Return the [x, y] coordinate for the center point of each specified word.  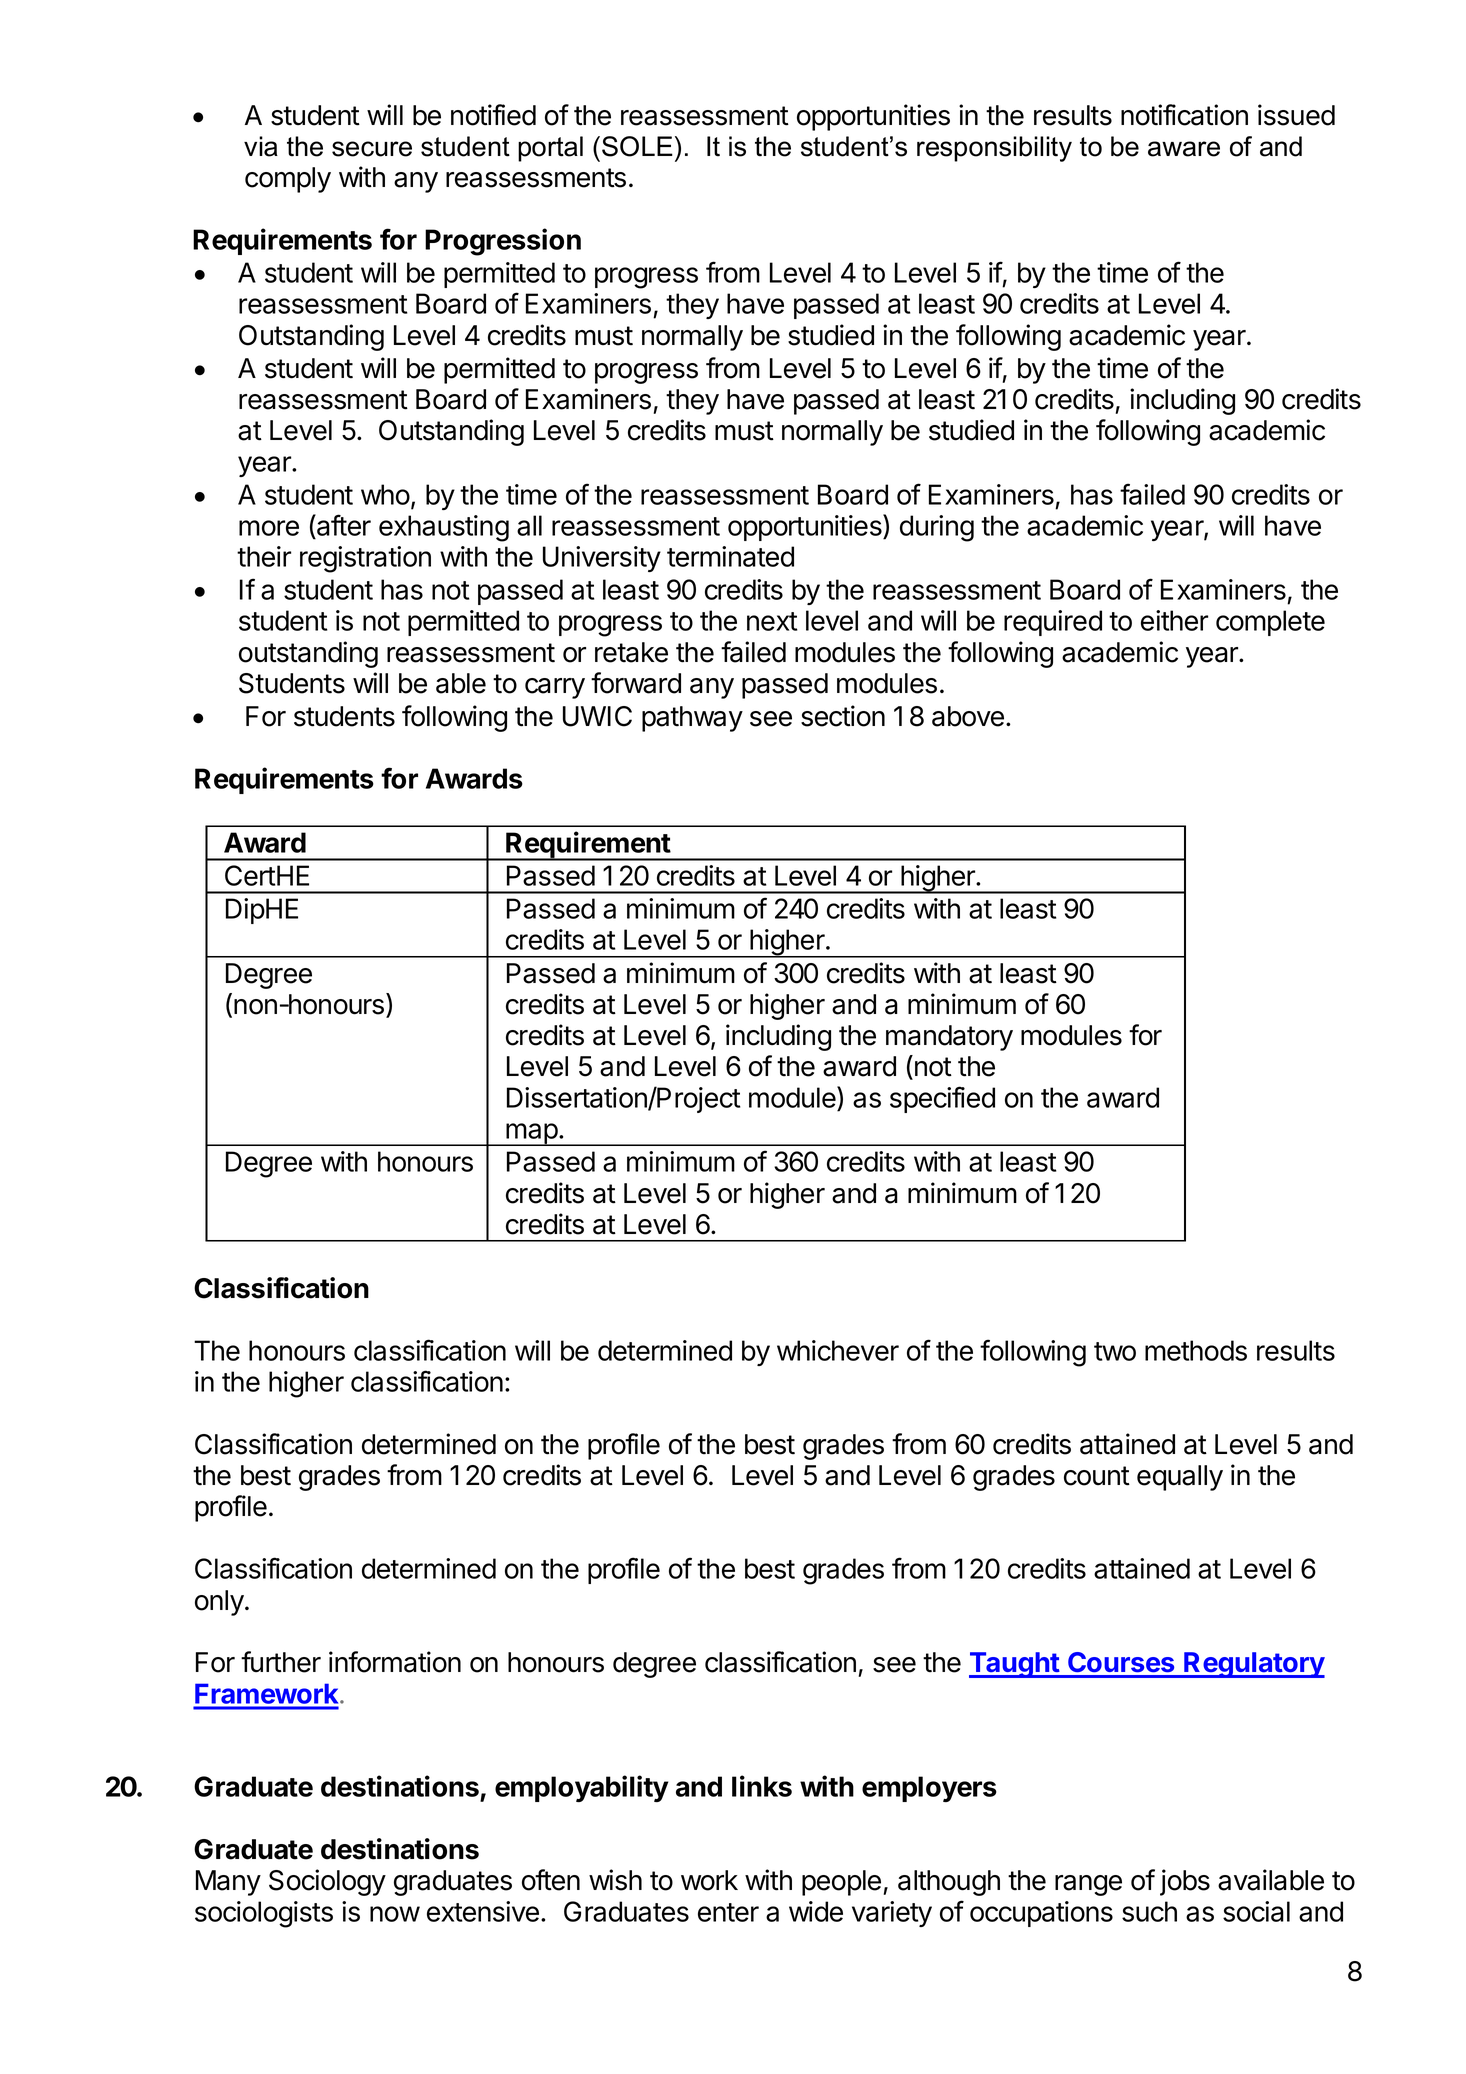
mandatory [949, 1038]
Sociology [327, 1882]
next [772, 621]
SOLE [637, 146]
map [531, 1134]
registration [365, 559]
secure [372, 149]
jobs [1185, 1882]
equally [1180, 1478]
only [219, 1603]
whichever [838, 1350]
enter [728, 1912]
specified [942, 1099]
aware [1184, 149]
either [1174, 620]
